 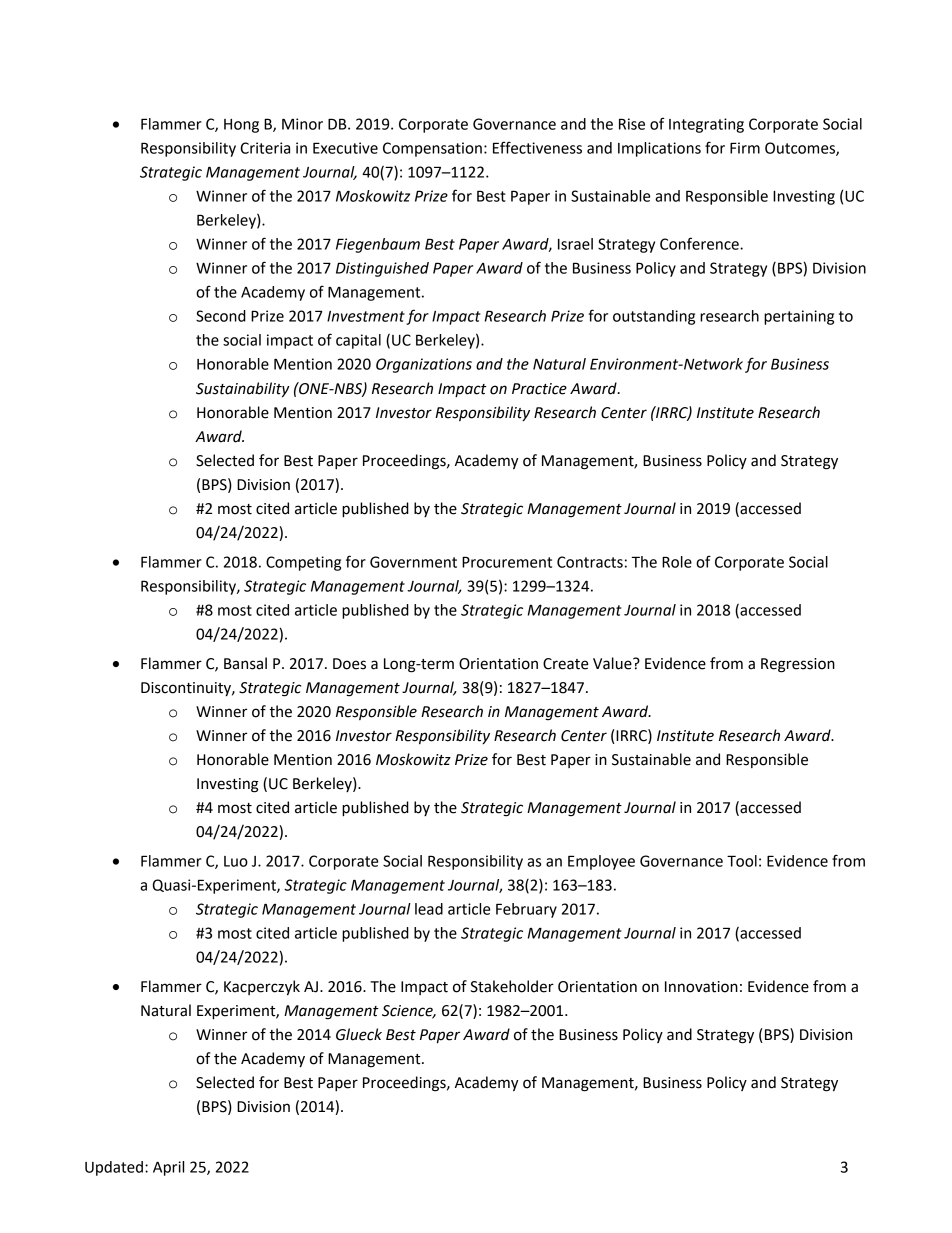 I want to click on lead, so click(x=429, y=909).
